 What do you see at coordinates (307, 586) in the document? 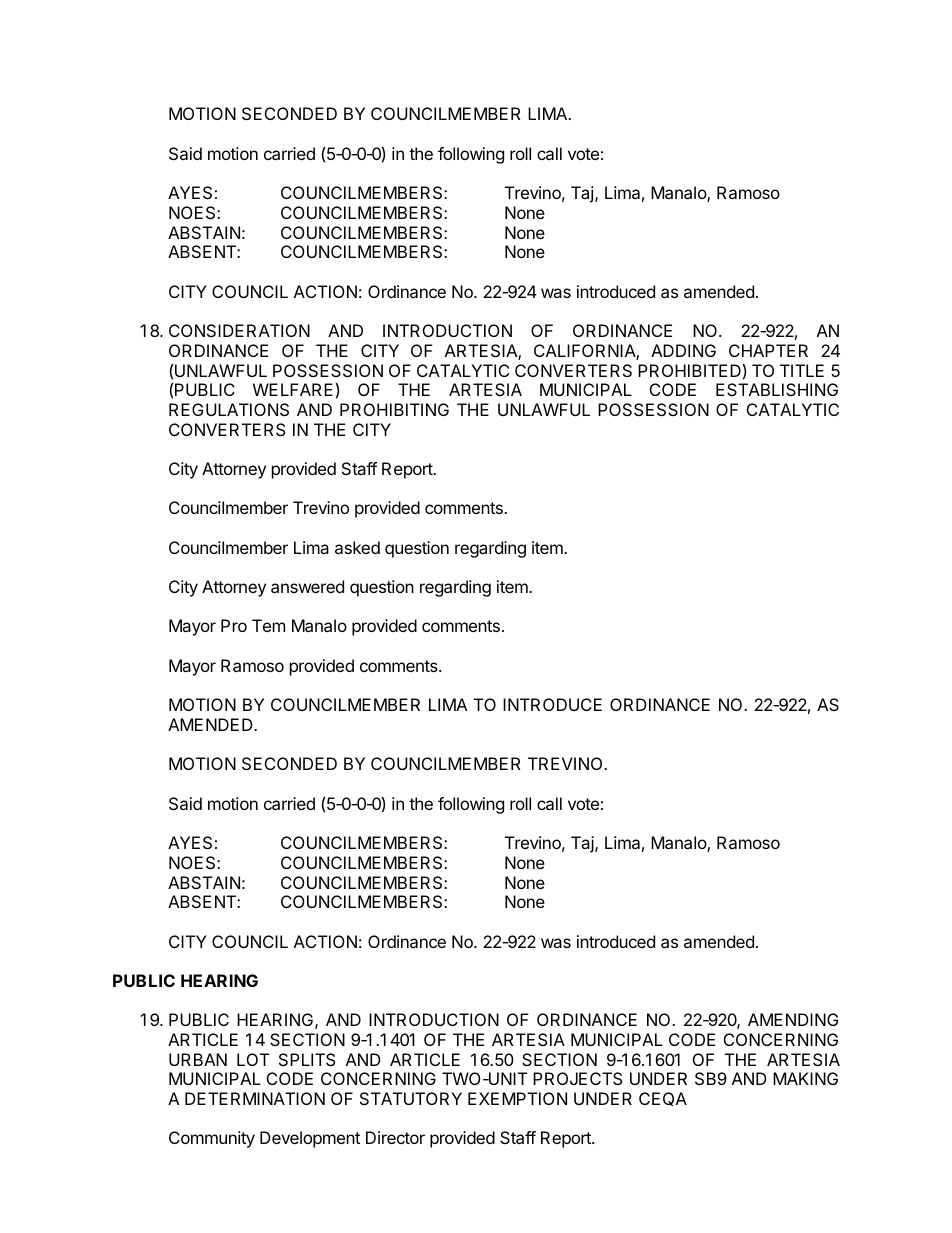
I see `answered` at bounding box center [307, 586].
